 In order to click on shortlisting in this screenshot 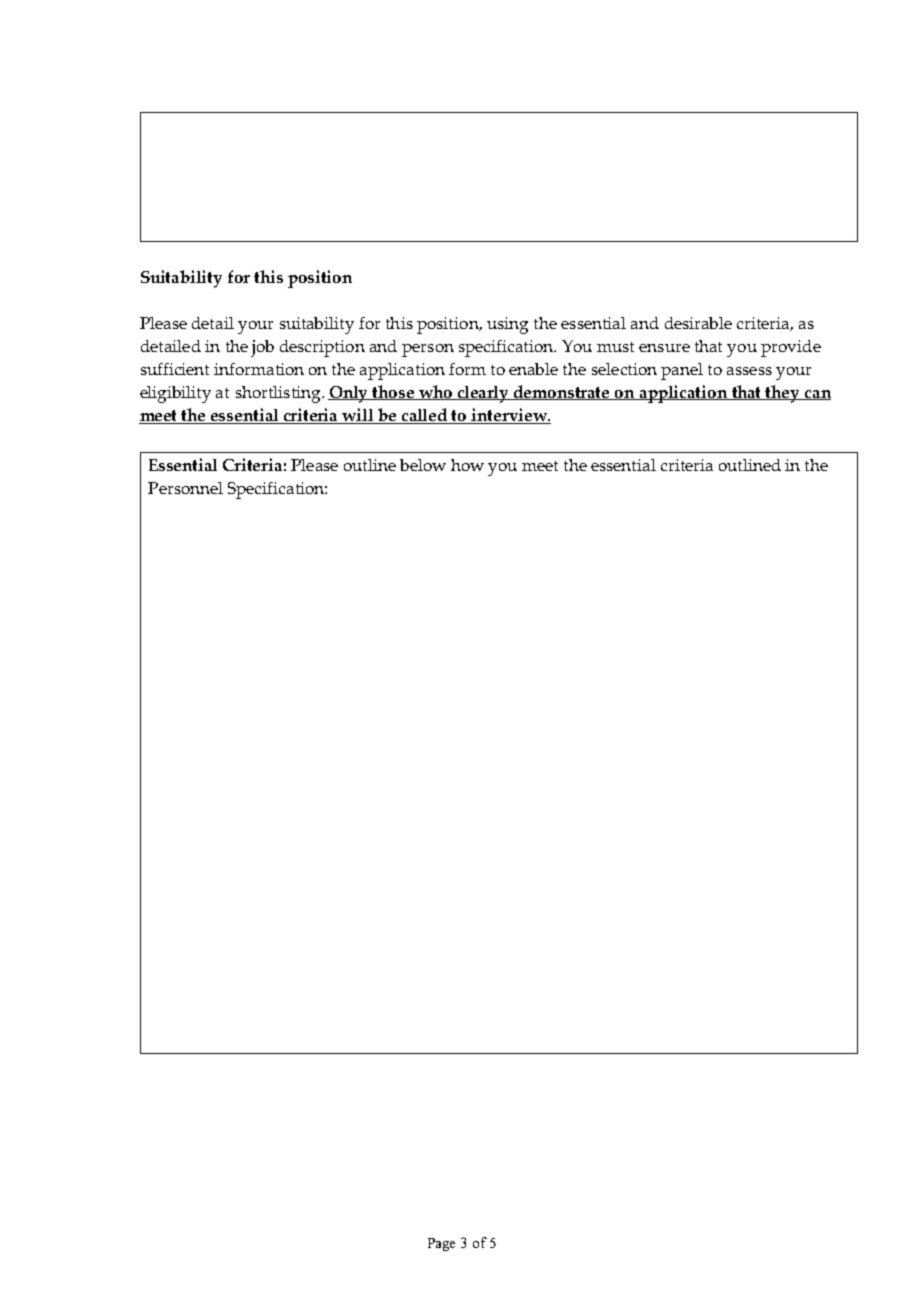, I will do `click(279, 394)`.
